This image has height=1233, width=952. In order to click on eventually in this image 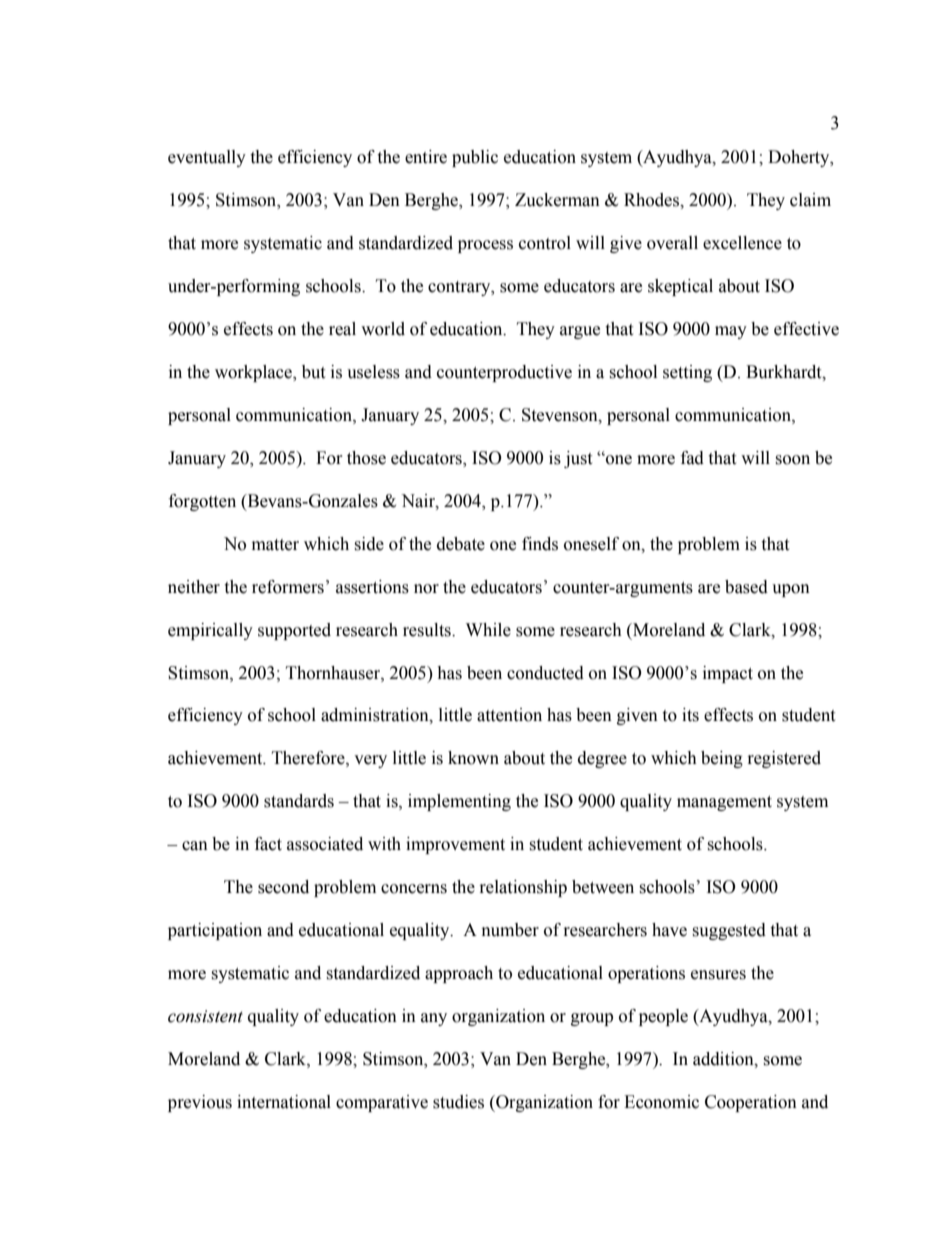, I will do `click(207, 158)`.
